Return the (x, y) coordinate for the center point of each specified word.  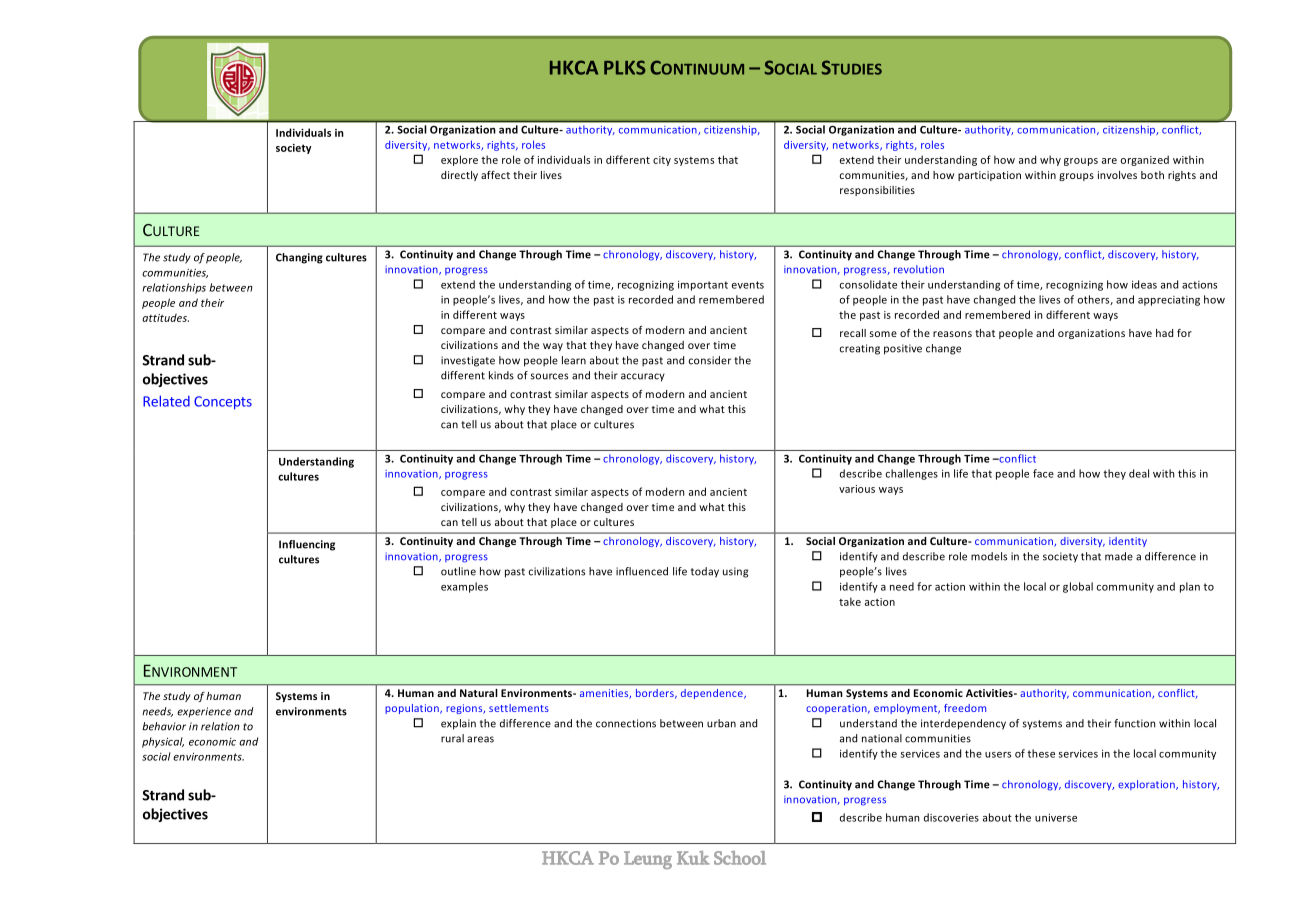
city (662, 161)
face (1043, 473)
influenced (642, 571)
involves (1117, 175)
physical (163, 742)
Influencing (307, 545)
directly (459, 176)
